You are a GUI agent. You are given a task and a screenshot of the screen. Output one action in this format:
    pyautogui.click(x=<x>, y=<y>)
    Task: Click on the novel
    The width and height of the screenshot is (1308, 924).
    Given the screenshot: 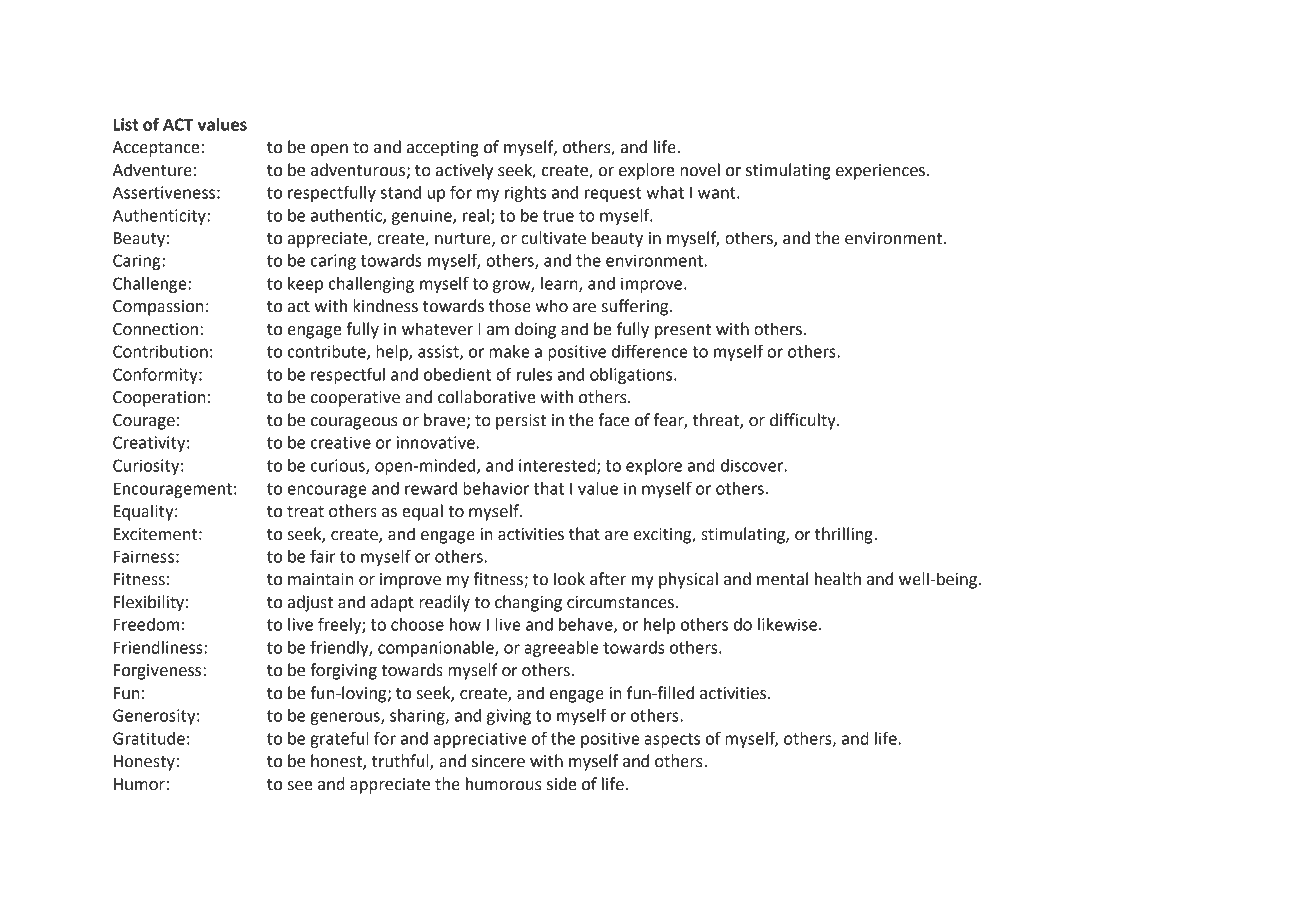 What is the action you would take?
    pyautogui.click(x=700, y=170)
